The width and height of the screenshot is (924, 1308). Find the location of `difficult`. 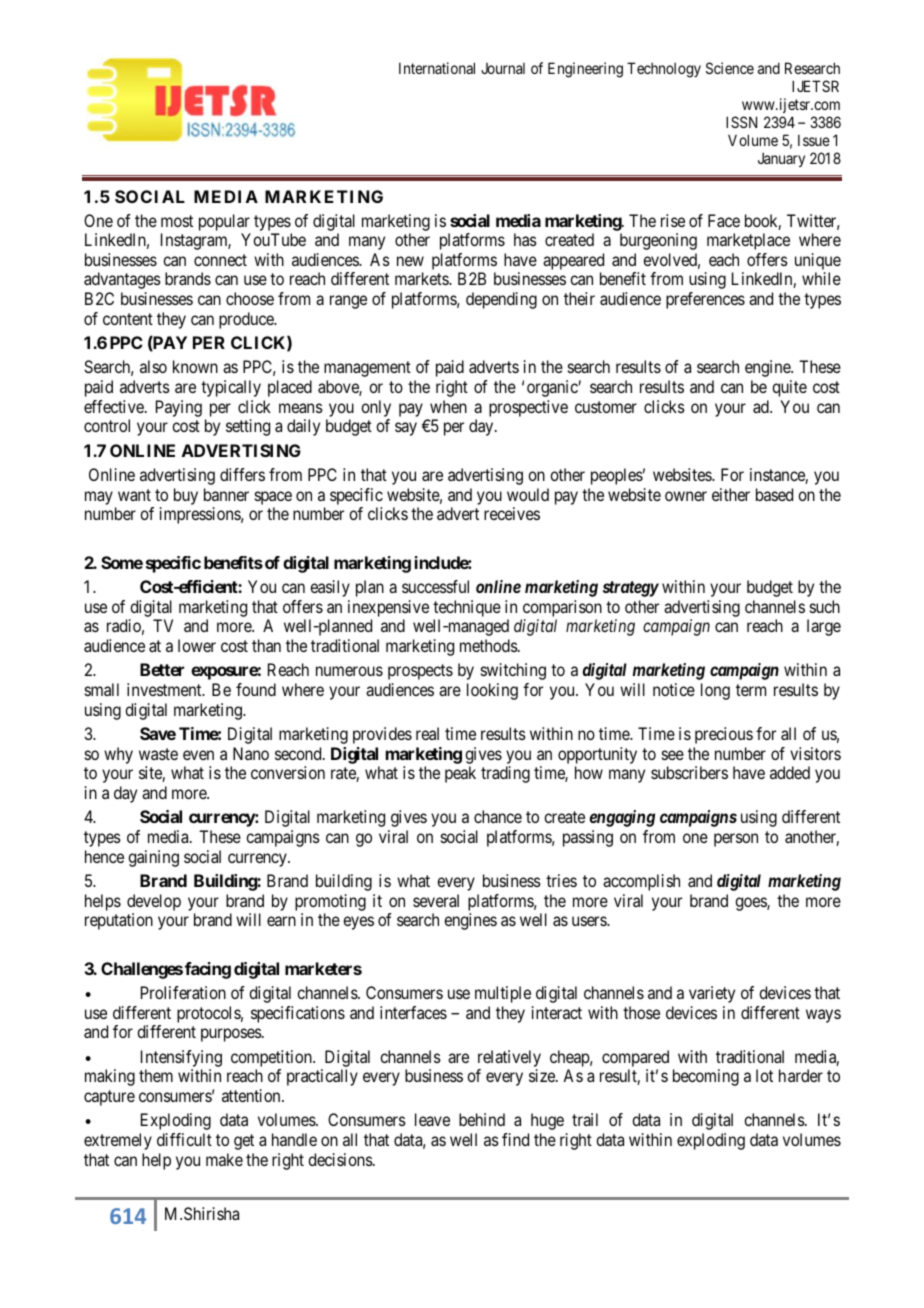

difficult is located at coordinates (184, 1139).
